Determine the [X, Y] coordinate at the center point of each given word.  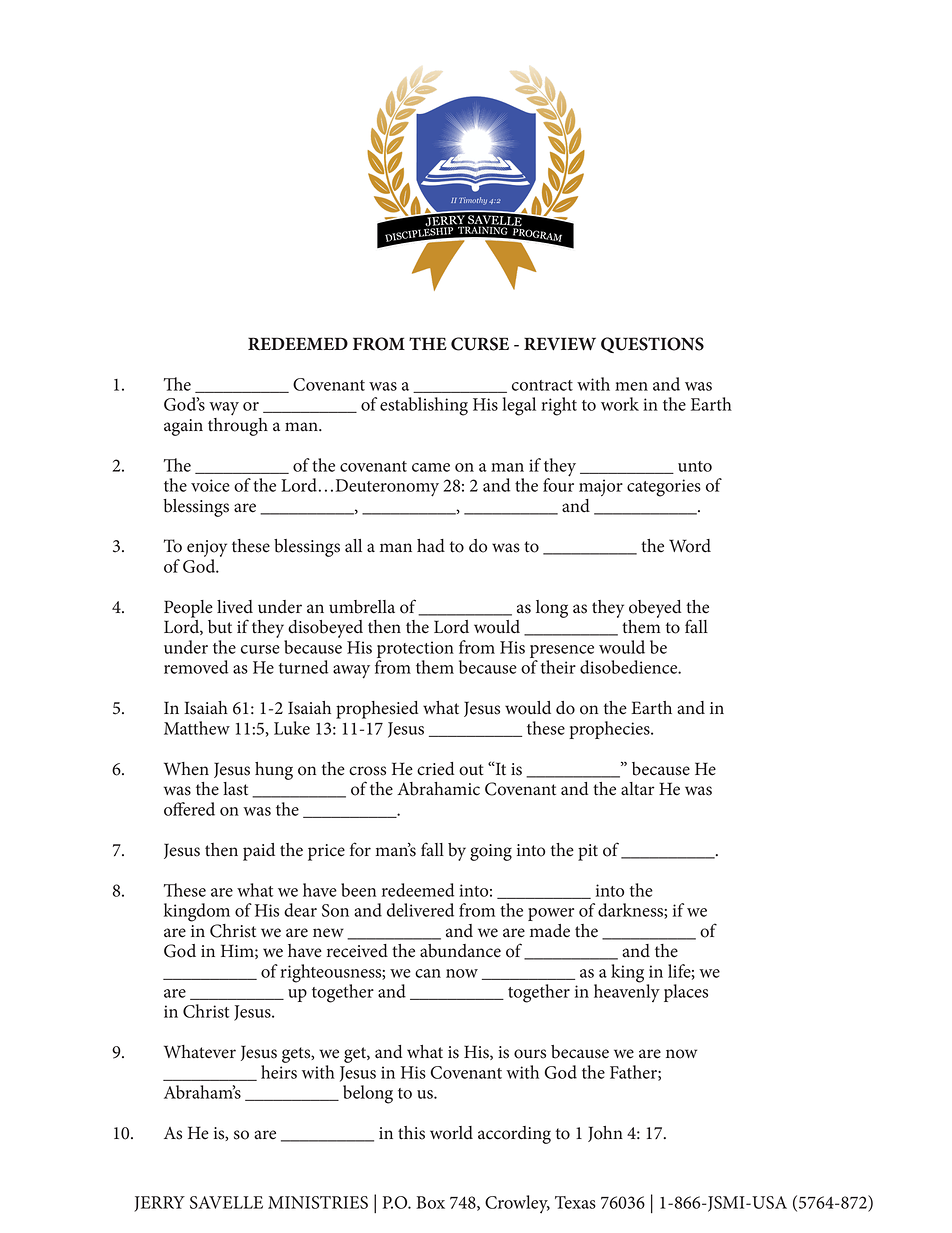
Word [690, 546]
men [631, 386]
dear [300, 910]
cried [436, 769]
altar [638, 789]
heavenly [627, 992]
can [428, 973]
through [238, 425]
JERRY [159, 1204]
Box [430, 1202]
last [235, 789]
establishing [424, 406]
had [431, 546]
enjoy [207, 548]
